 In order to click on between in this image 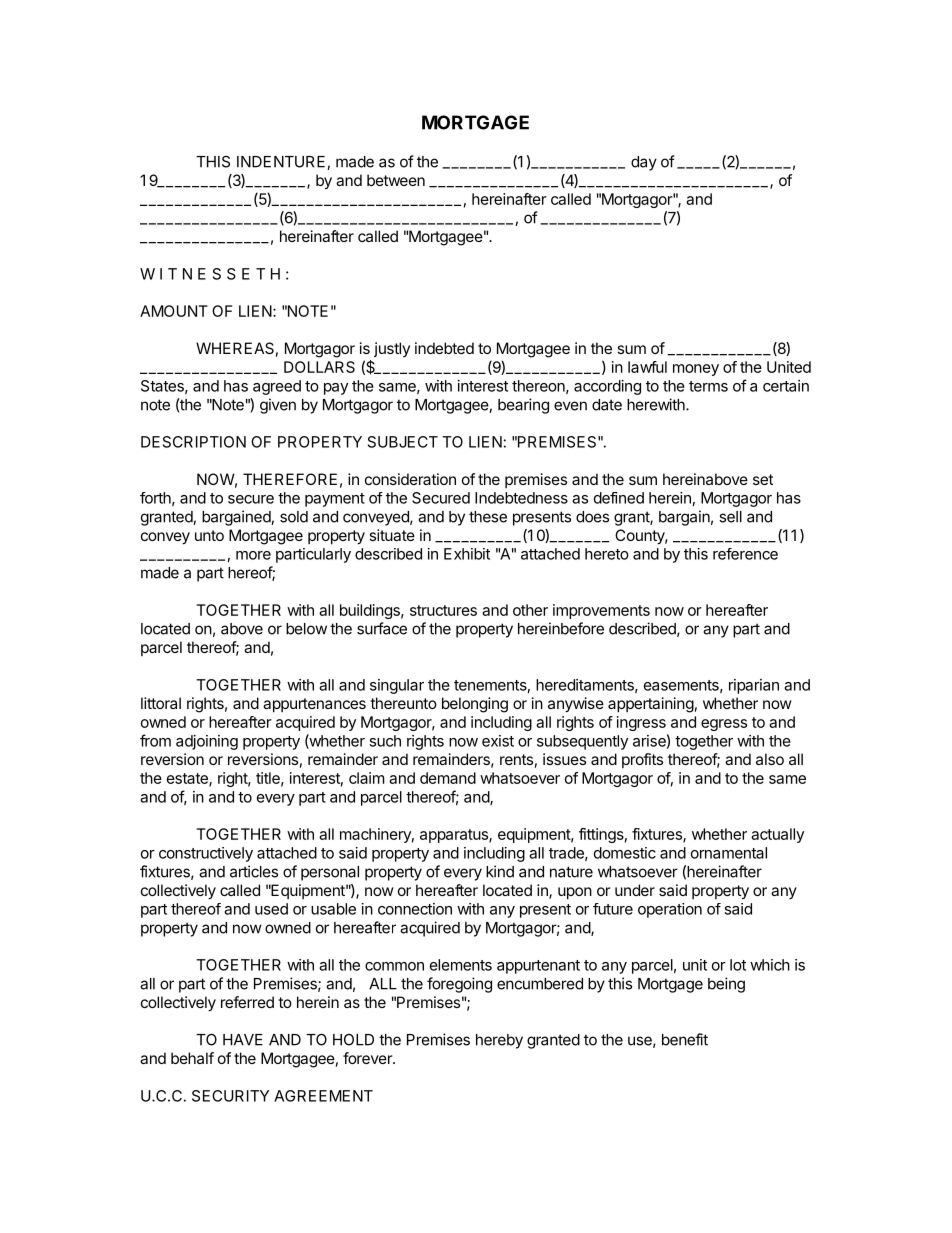, I will do `click(396, 180)`.
